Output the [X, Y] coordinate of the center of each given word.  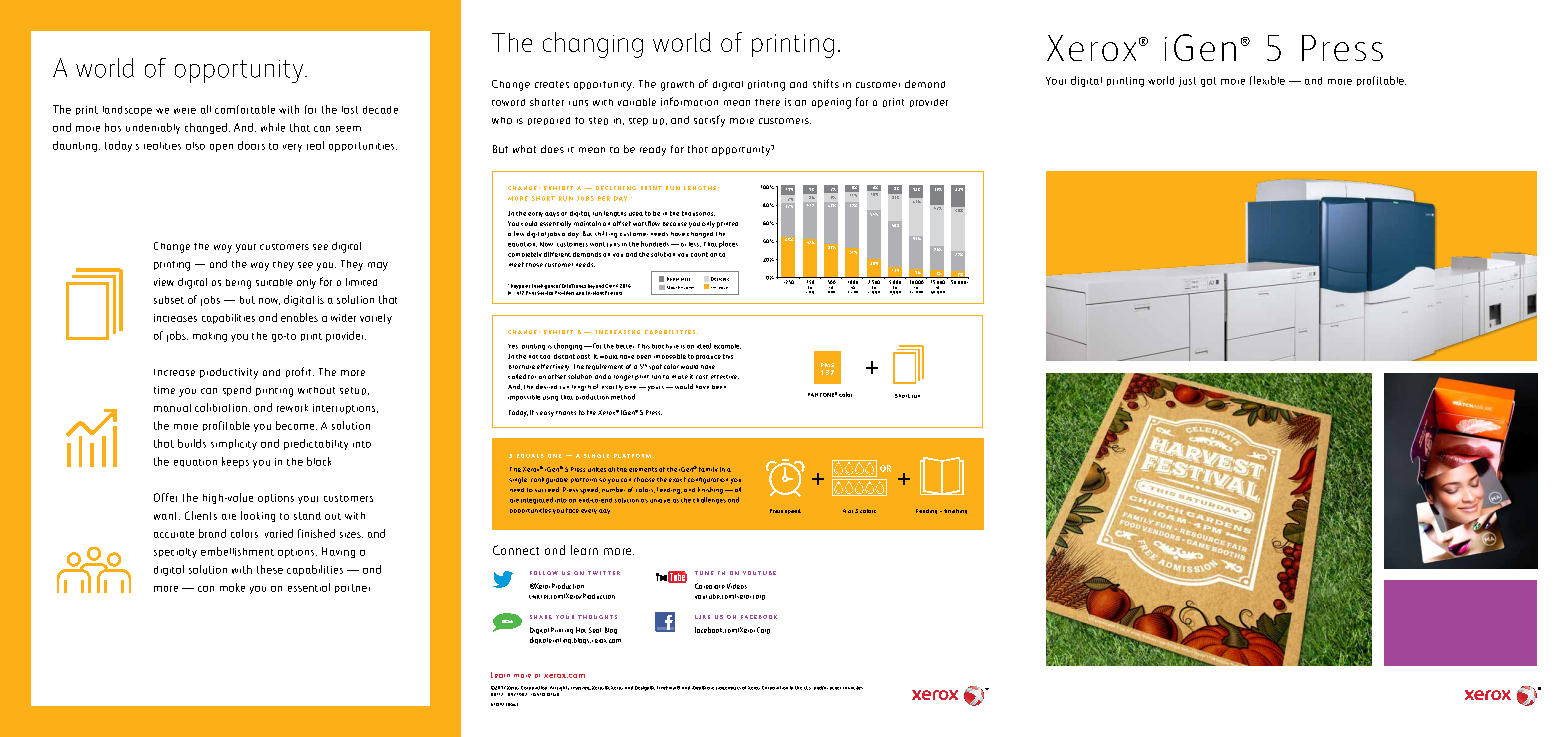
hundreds [656, 244]
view [164, 282]
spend [237, 391]
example [727, 346]
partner [352, 588]
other [835, 688]
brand [212, 533]
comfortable [245, 109]
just [1187, 82]
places [728, 244]
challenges [709, 500]
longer [623, 378]
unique [660, 501]
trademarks [728, 688]
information [689, 101]
